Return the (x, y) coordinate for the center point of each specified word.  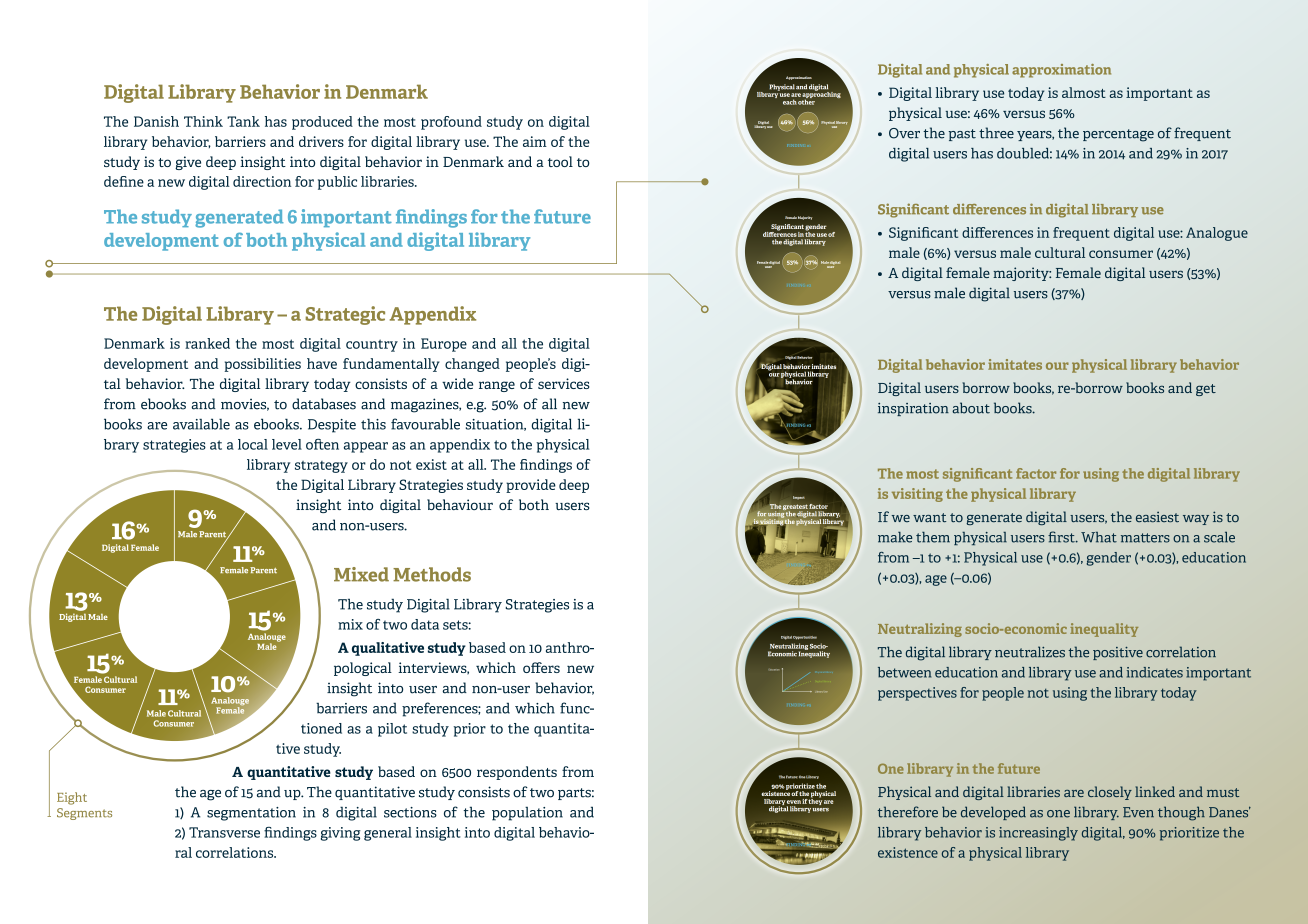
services (564, 383)
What (1099, 537)
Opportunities (805, 638)
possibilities (263, 365)
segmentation (251, 814)
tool (560, 161)
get (1206, 390)
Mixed (361, 574)
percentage (1118, 135)
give (188, 163)
